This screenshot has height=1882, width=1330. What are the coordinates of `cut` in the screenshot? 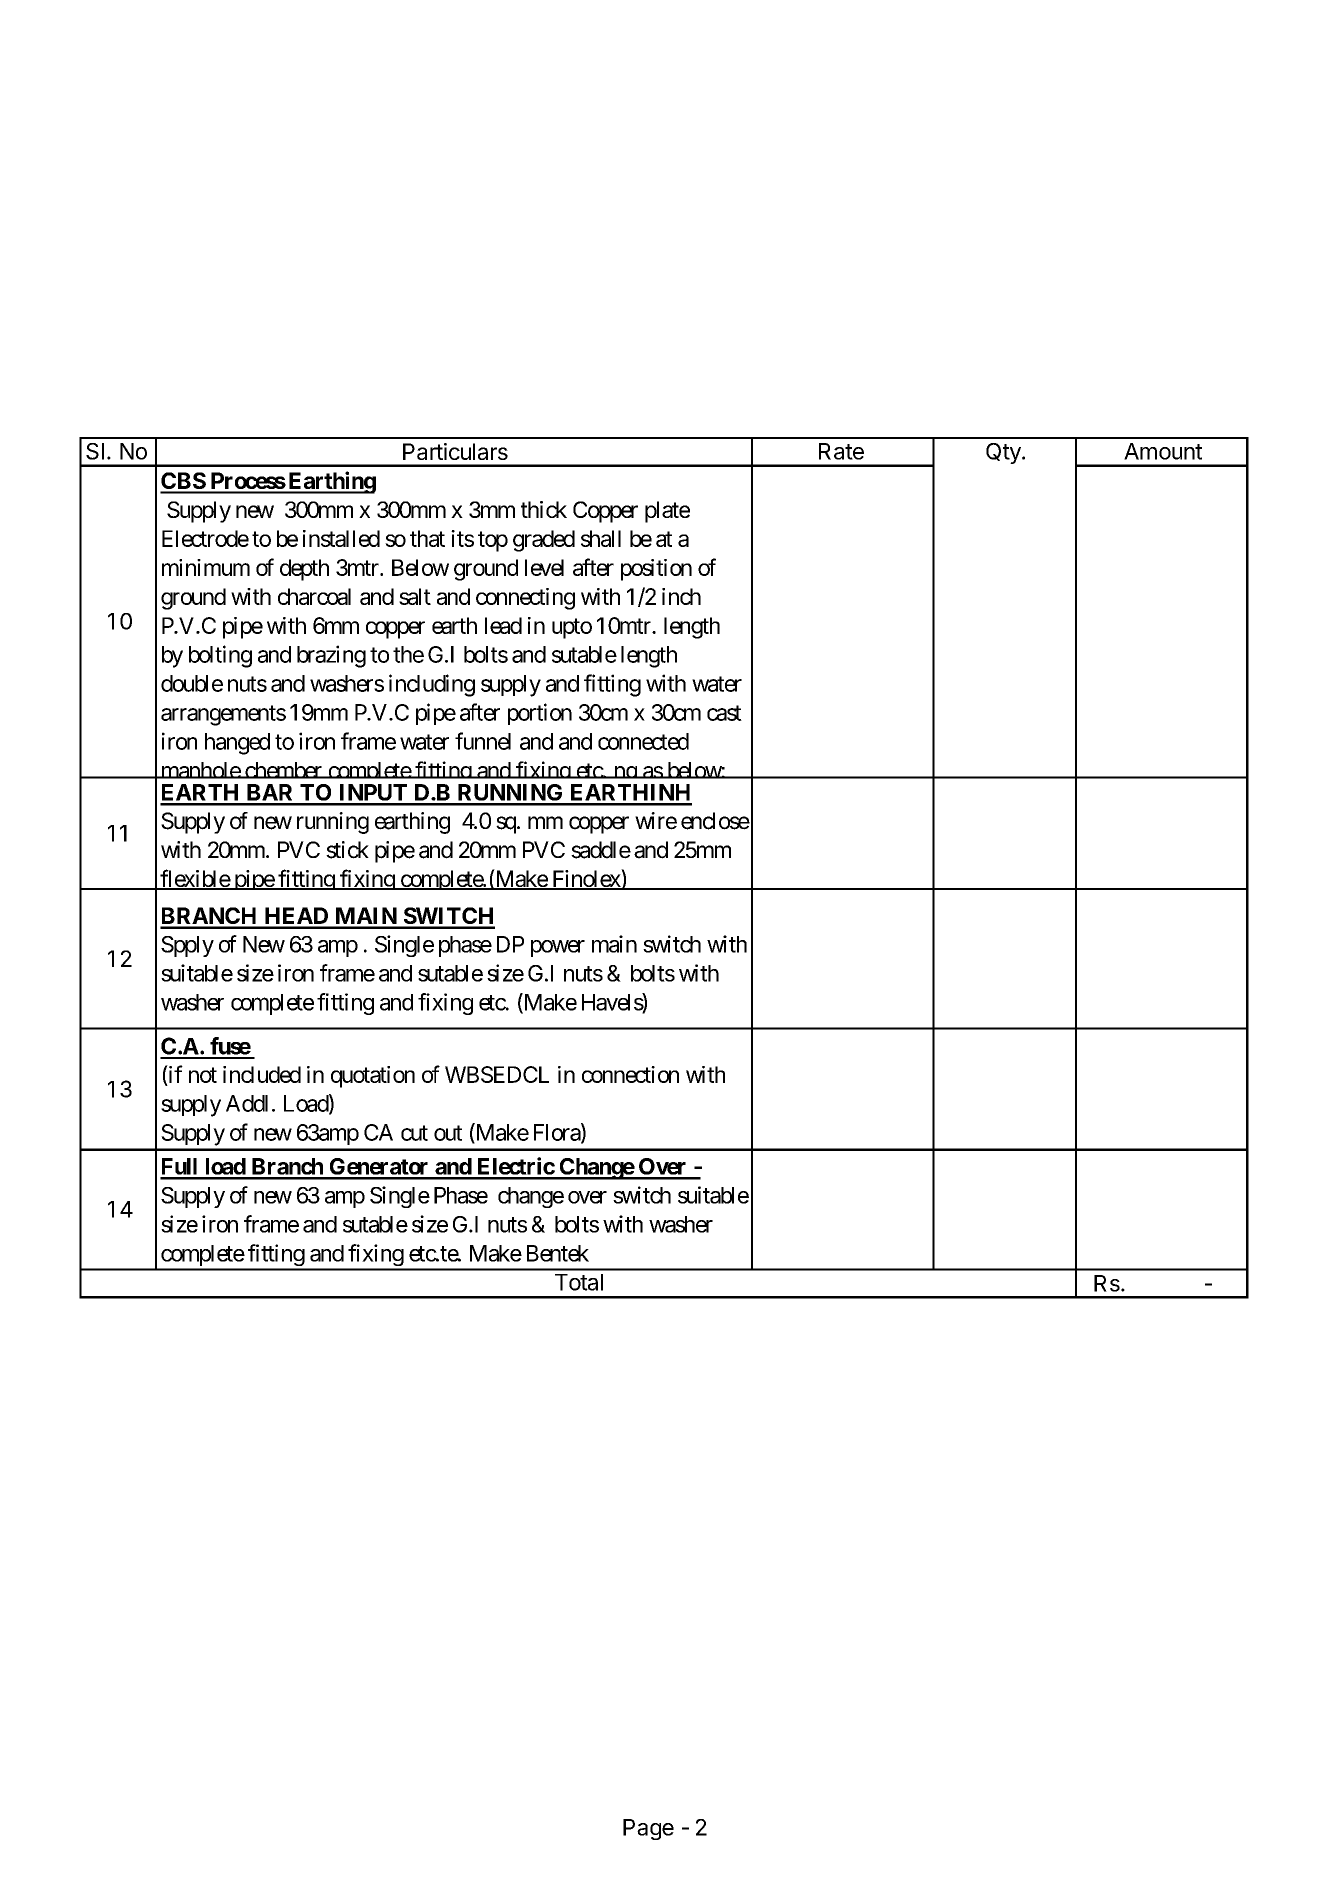 It's located at (414, 1133).
